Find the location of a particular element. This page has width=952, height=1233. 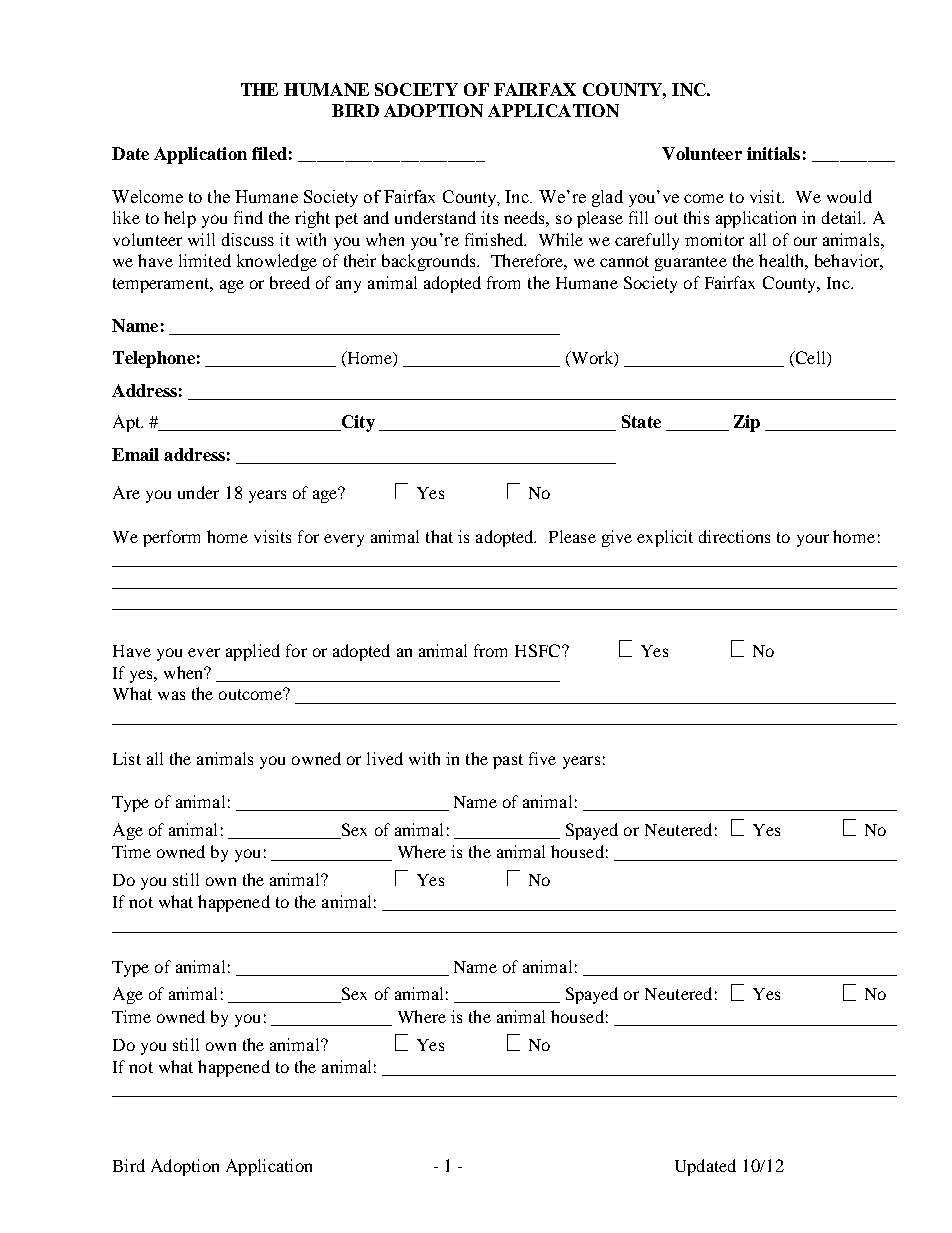

Zip is located at coordinates (747, 423).
